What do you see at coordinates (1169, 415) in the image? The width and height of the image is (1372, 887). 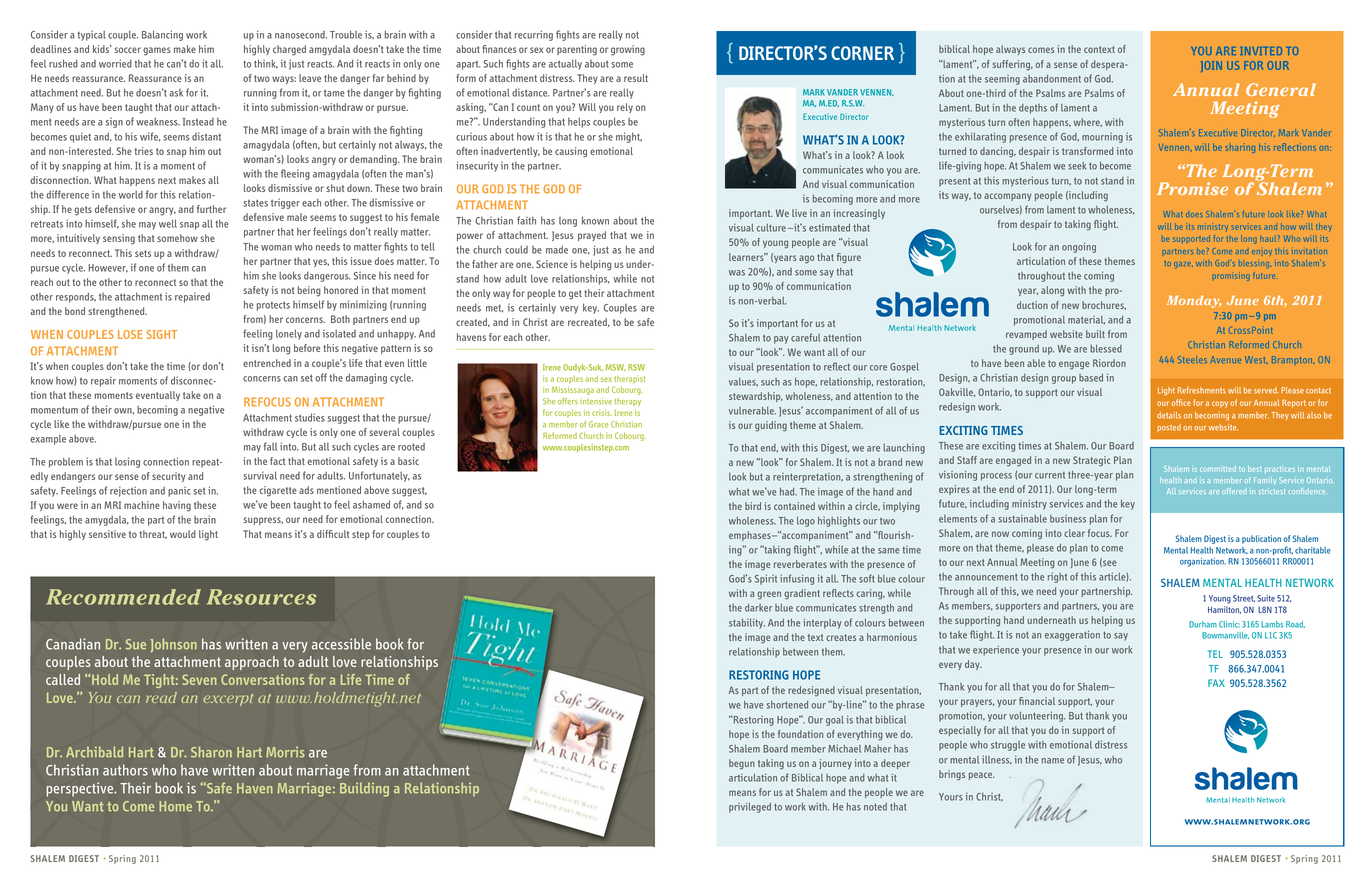 I see `details` at bounding box center [1169, 415].
